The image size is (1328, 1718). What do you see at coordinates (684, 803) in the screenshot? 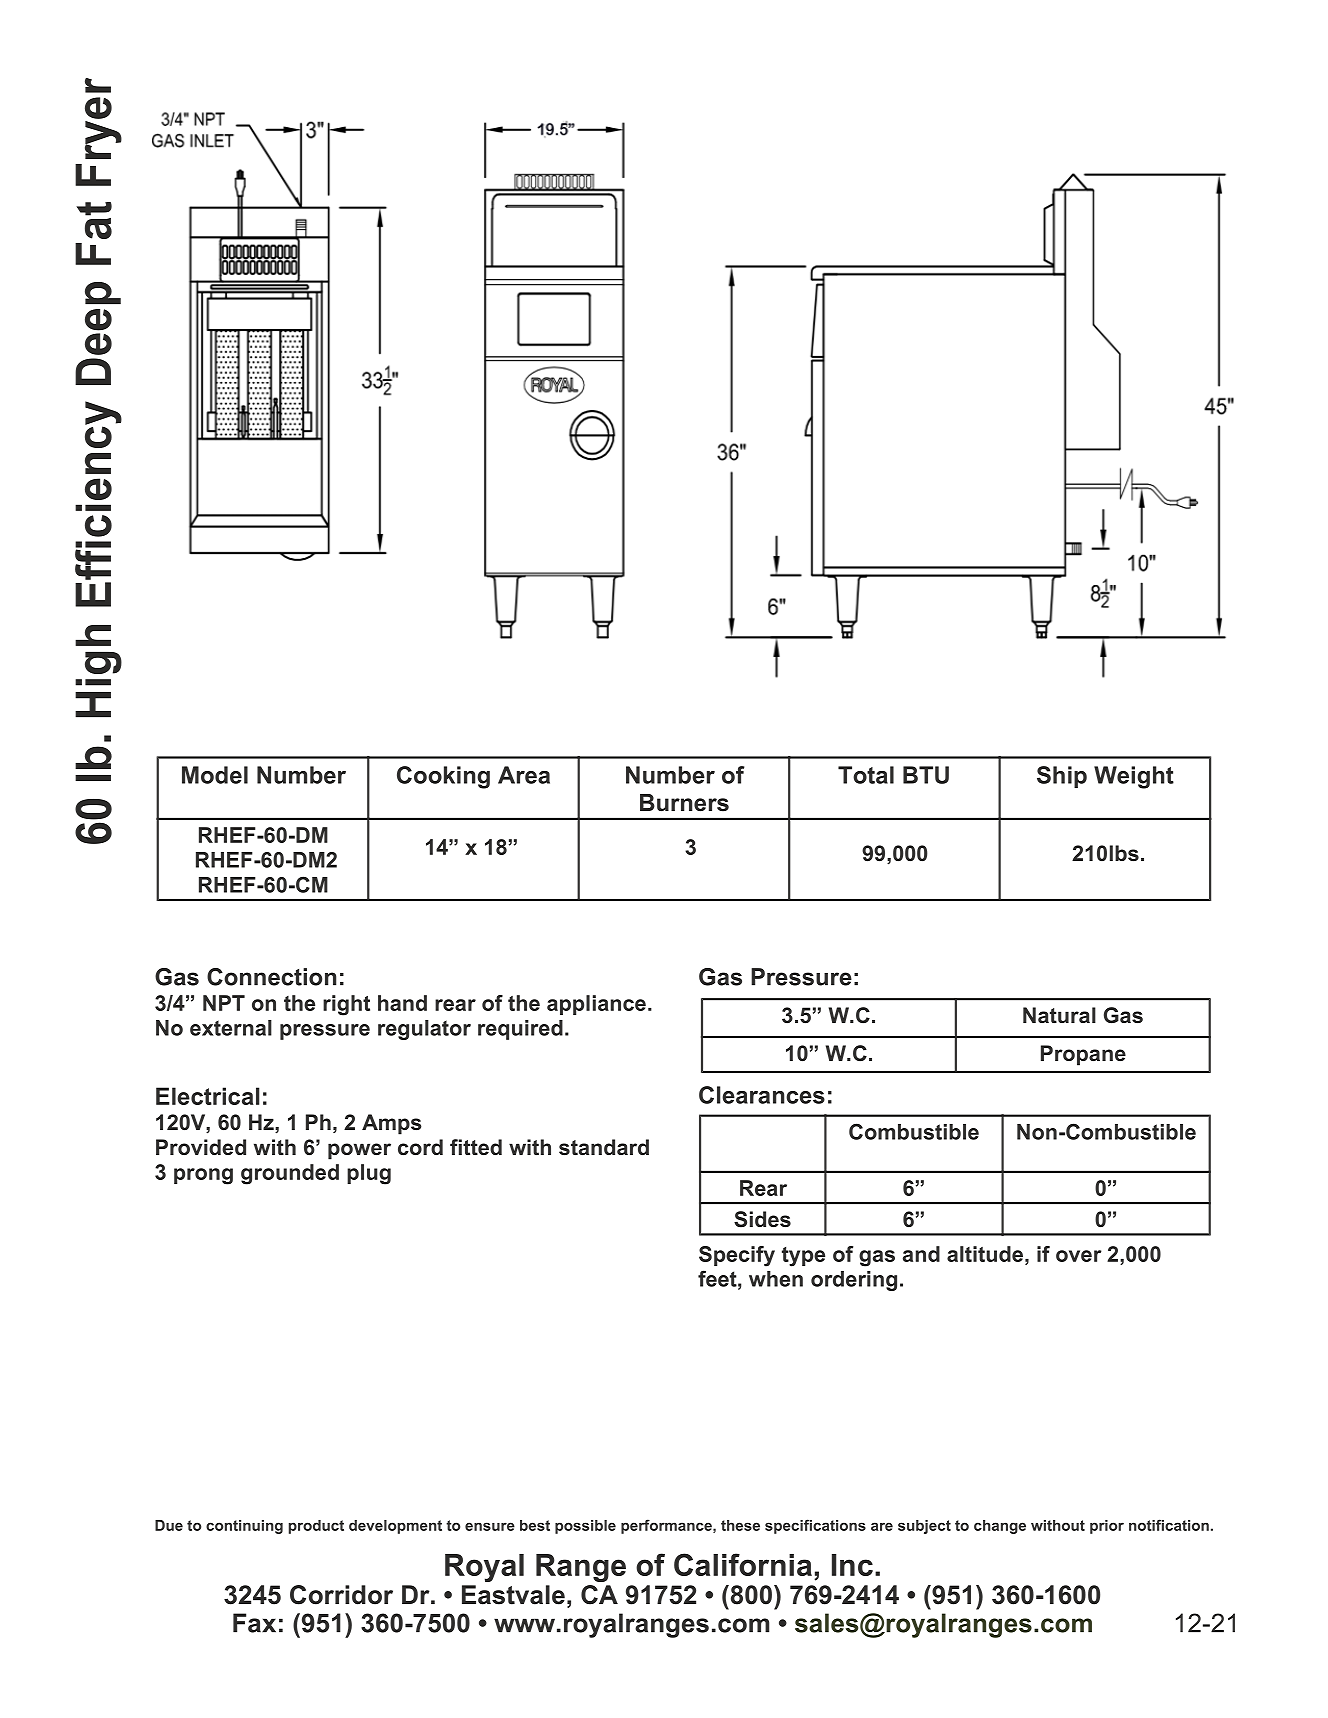
I see `Burners` at bounding box center [684, 803].
